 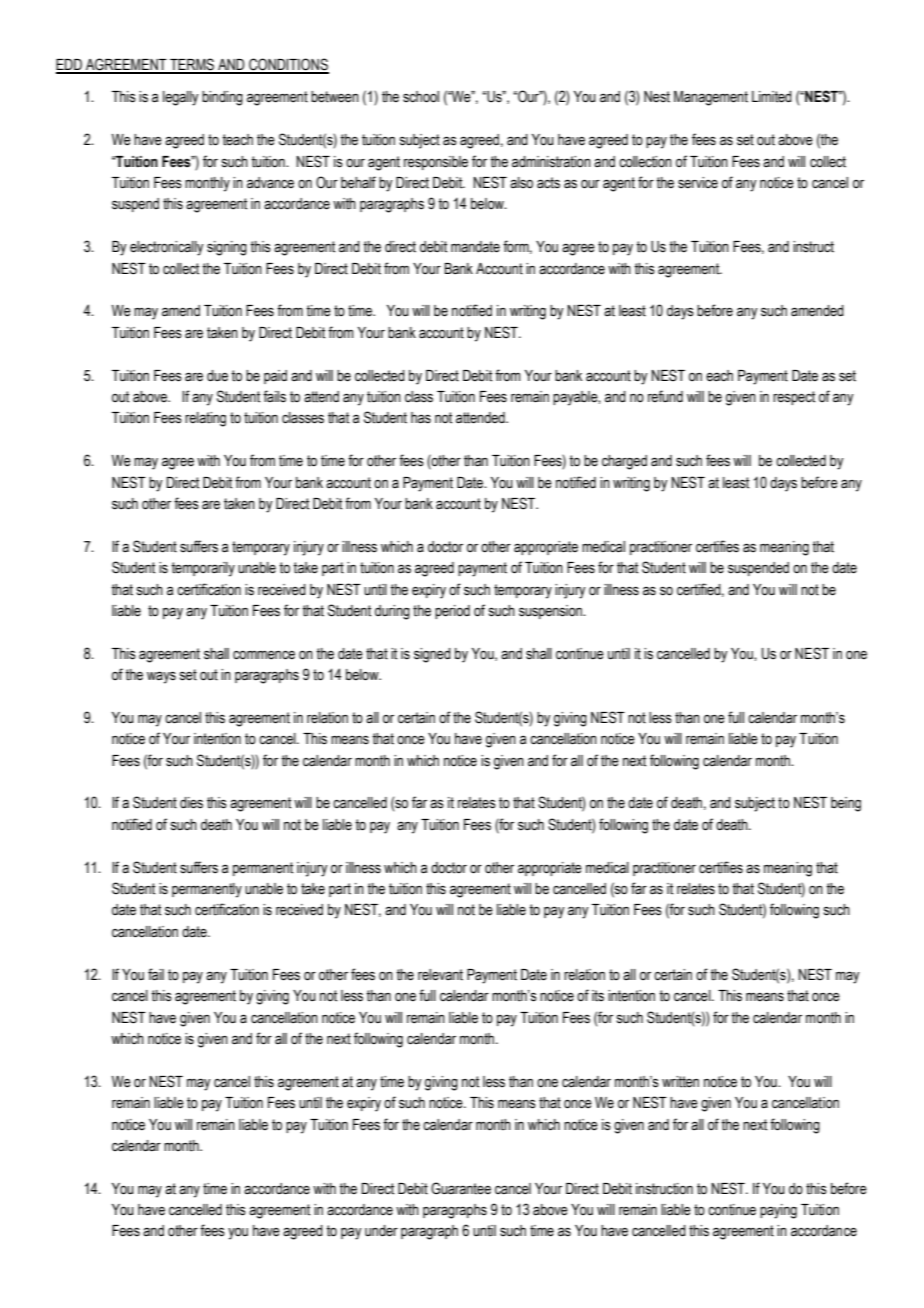 I want to click on legally, so click(x=181, y=98).
